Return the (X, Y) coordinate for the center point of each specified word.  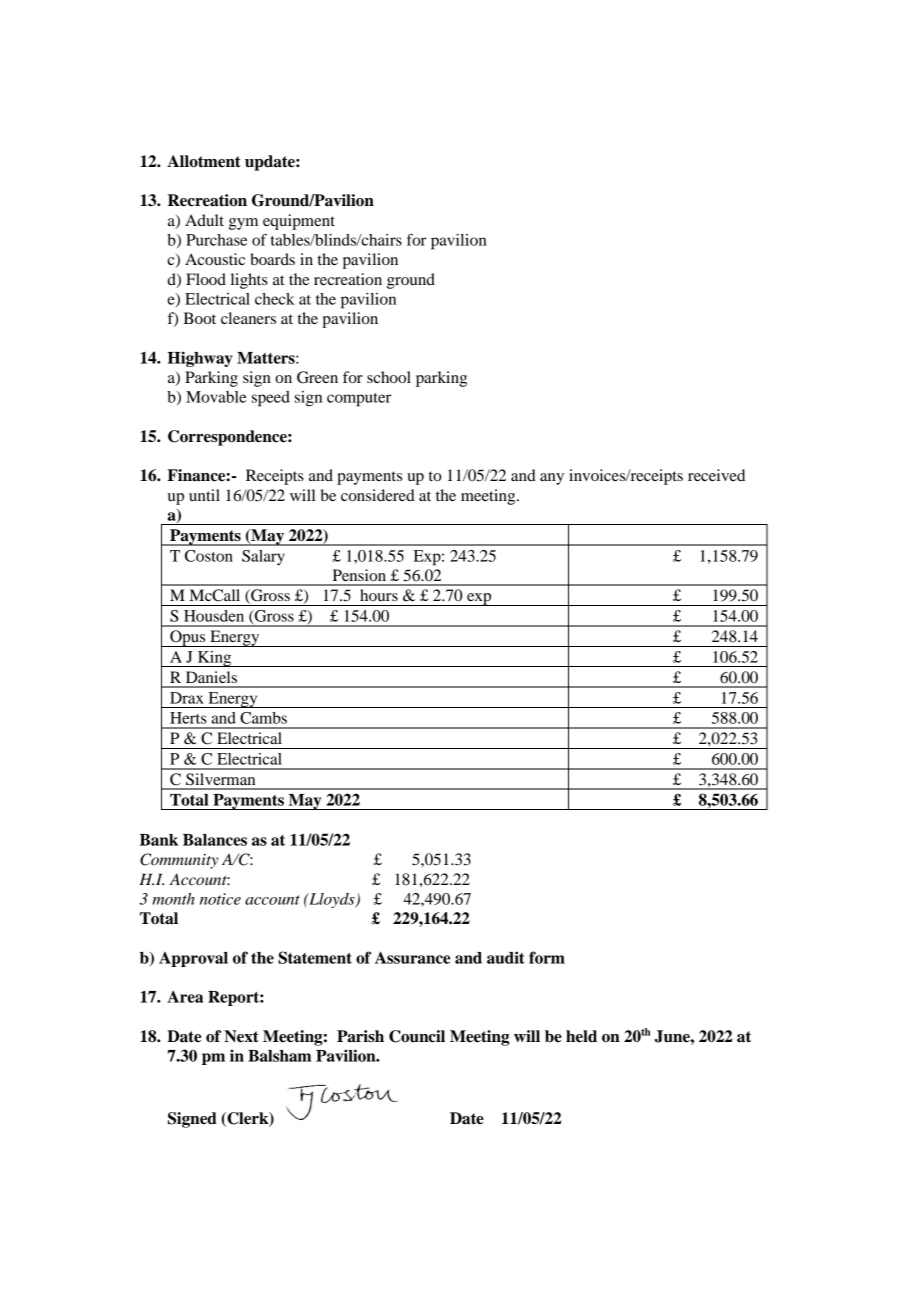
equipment (299, 222)
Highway (200, 359)
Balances (215, 840)
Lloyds (332, 900)
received (716, 475)
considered (378, 495)
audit (505, 957)
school (389, 377)
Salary (263, 558)
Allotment (204, 161)
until (204, 495)
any (552, 479)
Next (241, 1036)
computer (359, 400)
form (547, 957)
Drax (187, 698)
